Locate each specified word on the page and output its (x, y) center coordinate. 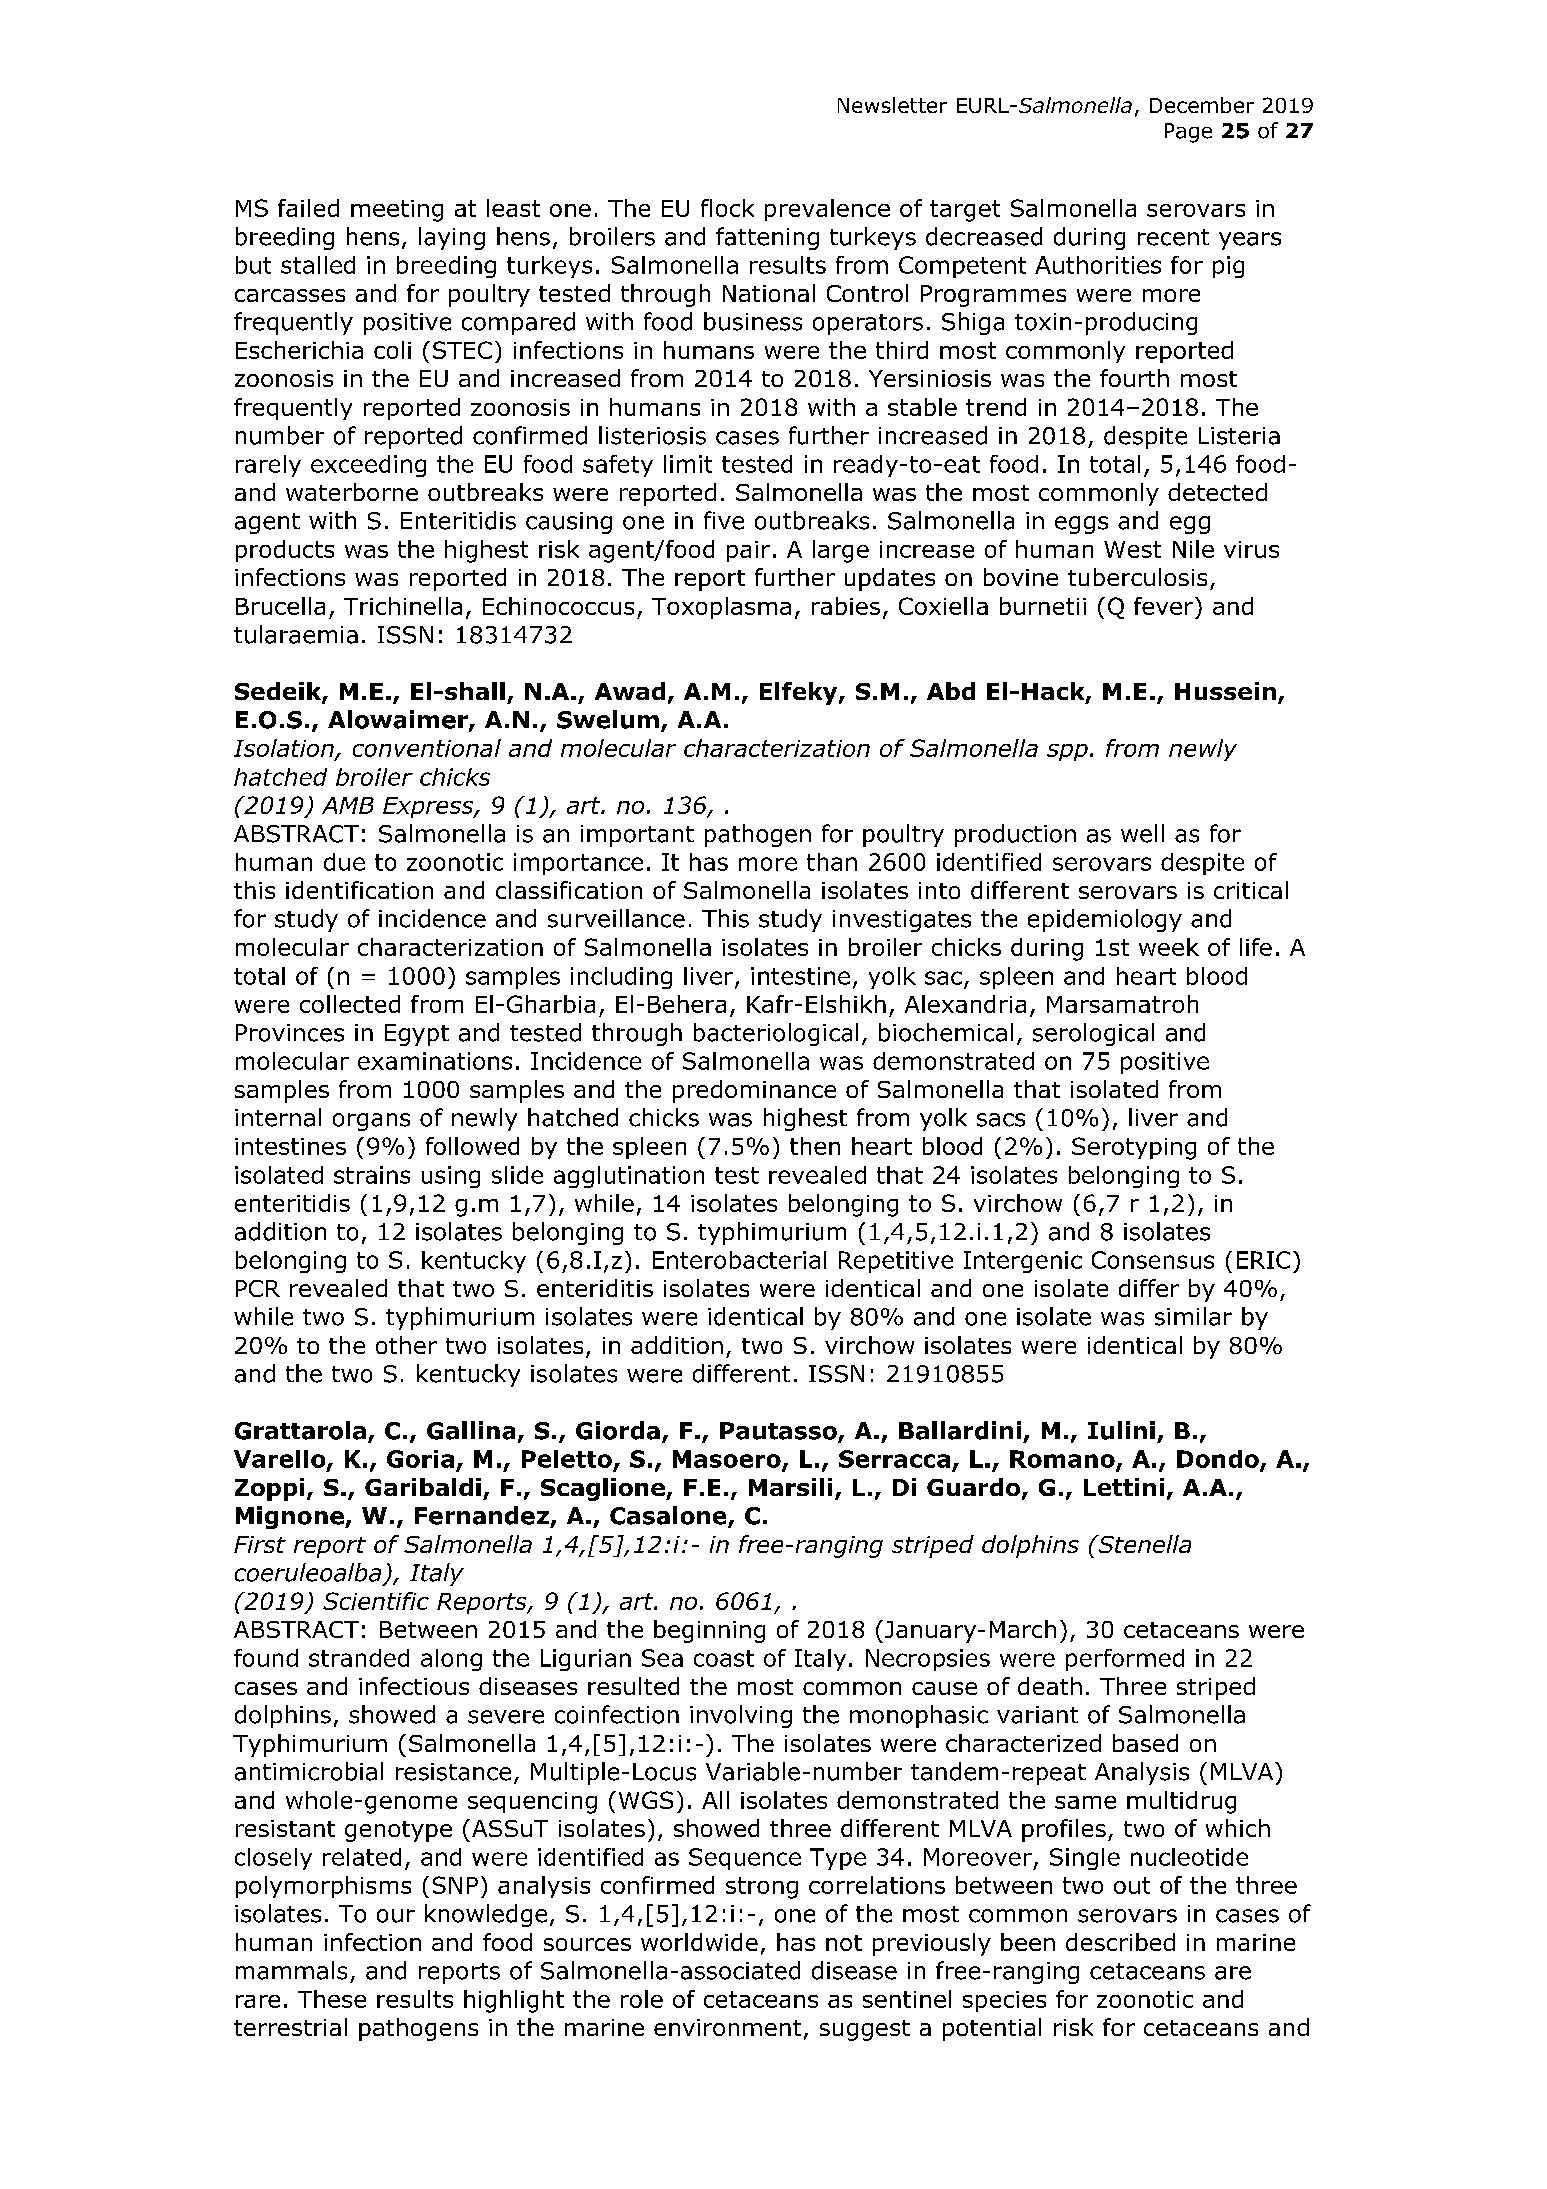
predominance (754, 1091)
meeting (397, 211)
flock (727, 208)
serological (1093, 1034)
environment (727, 2027)
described (1120, 1942)
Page (1188, 133)
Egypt (417, 1035)
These (332, 1999)
